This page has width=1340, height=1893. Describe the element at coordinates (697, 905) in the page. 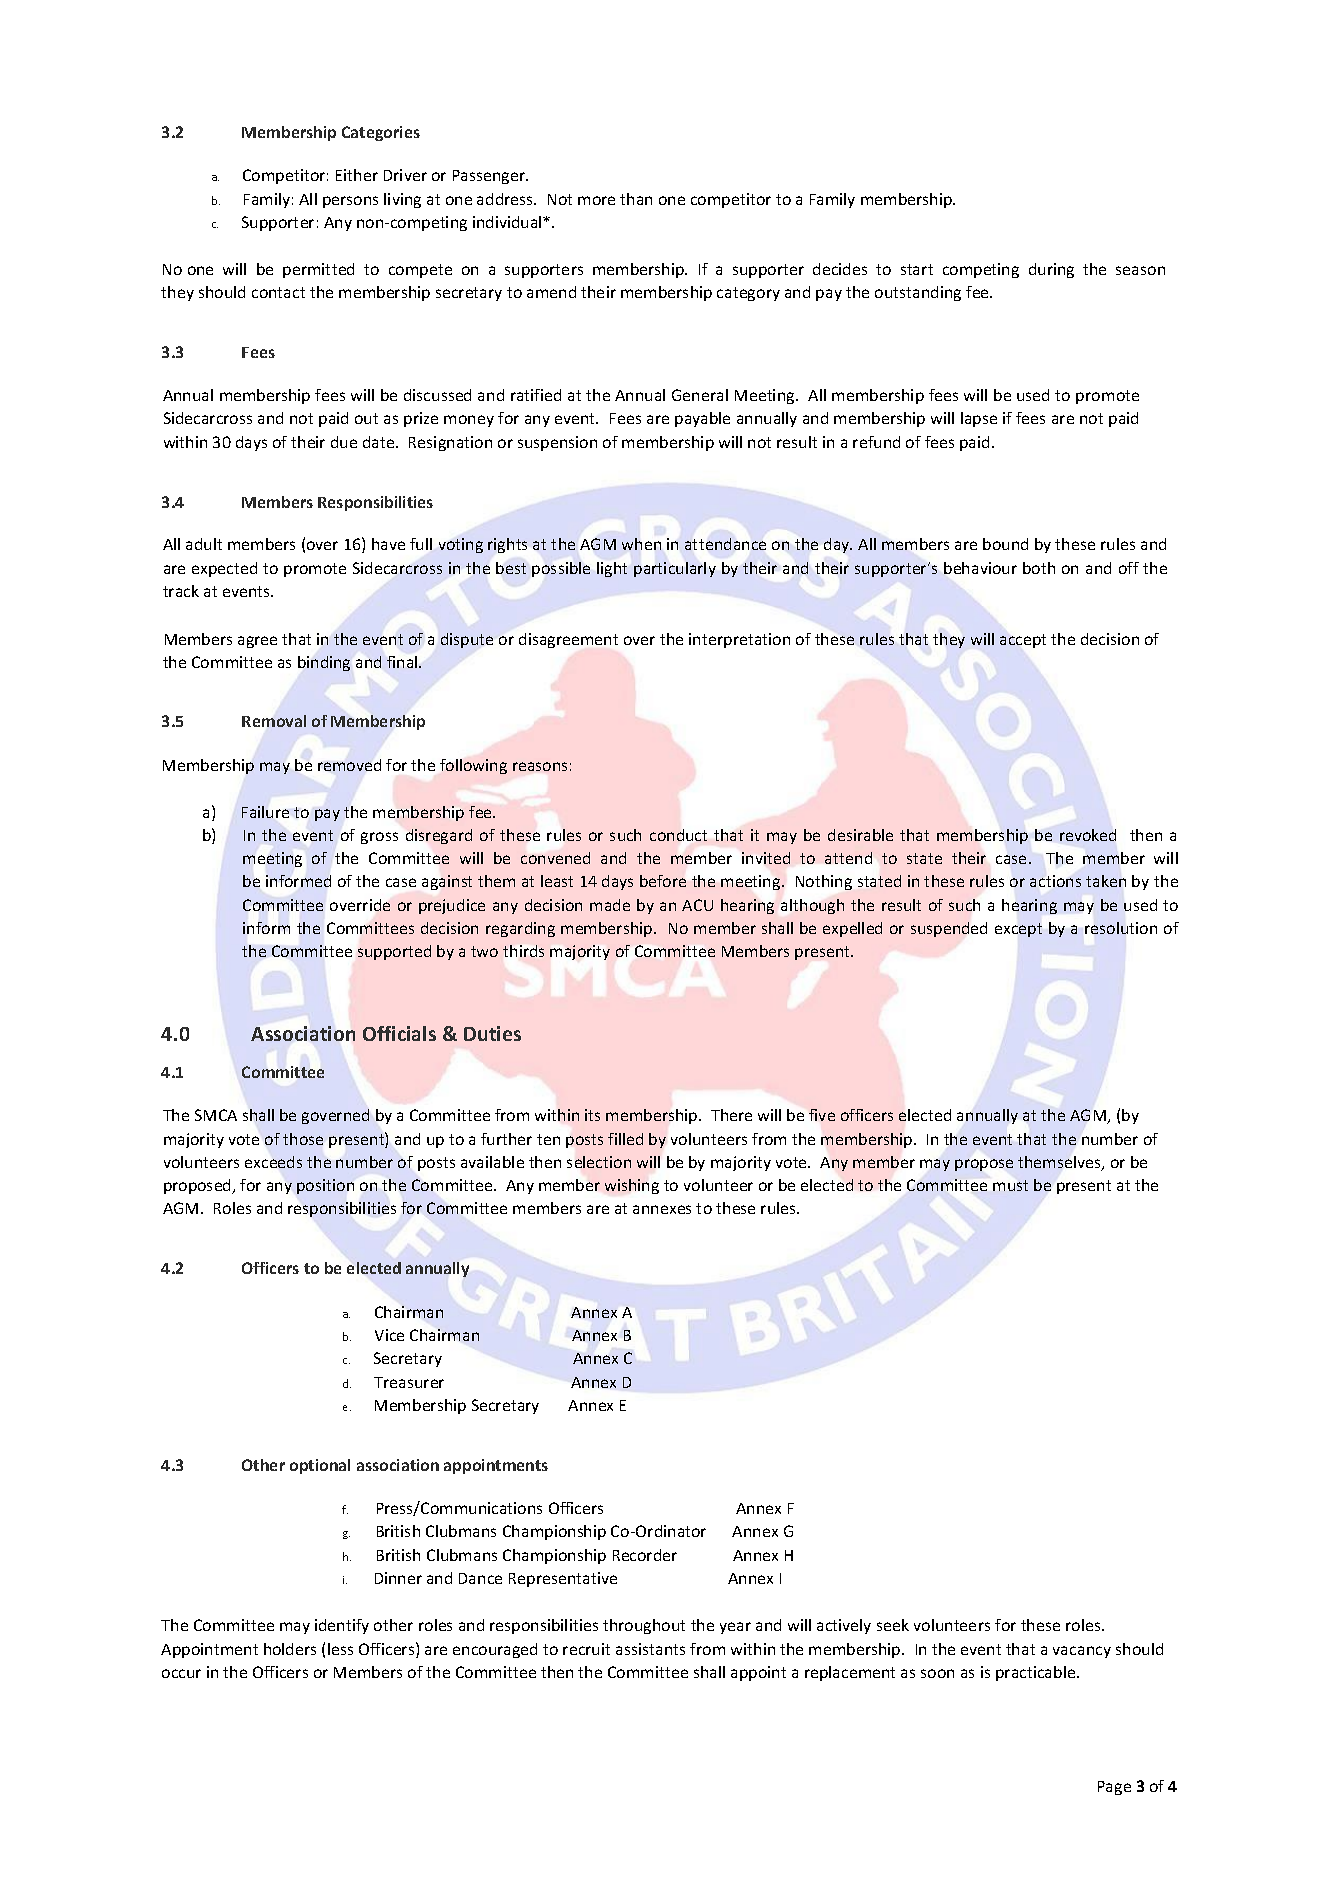

I see `ACU` at that location.
